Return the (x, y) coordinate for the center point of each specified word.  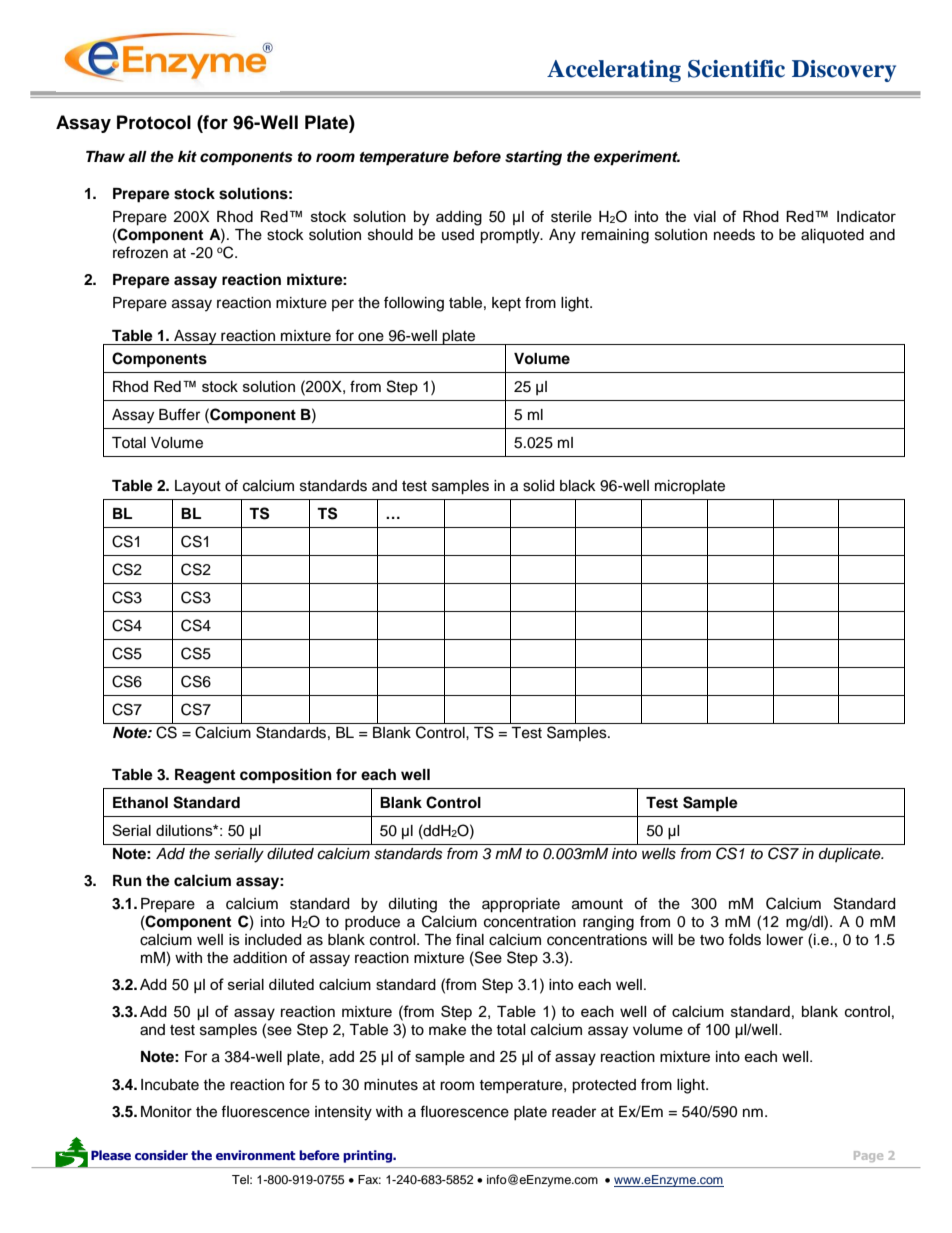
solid (538, 486)
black (578, 486)
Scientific (736, 69)
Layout (198, 487)
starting (533, 158)
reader (574, 1112)
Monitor (166, 1111)
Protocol (154, 122)
